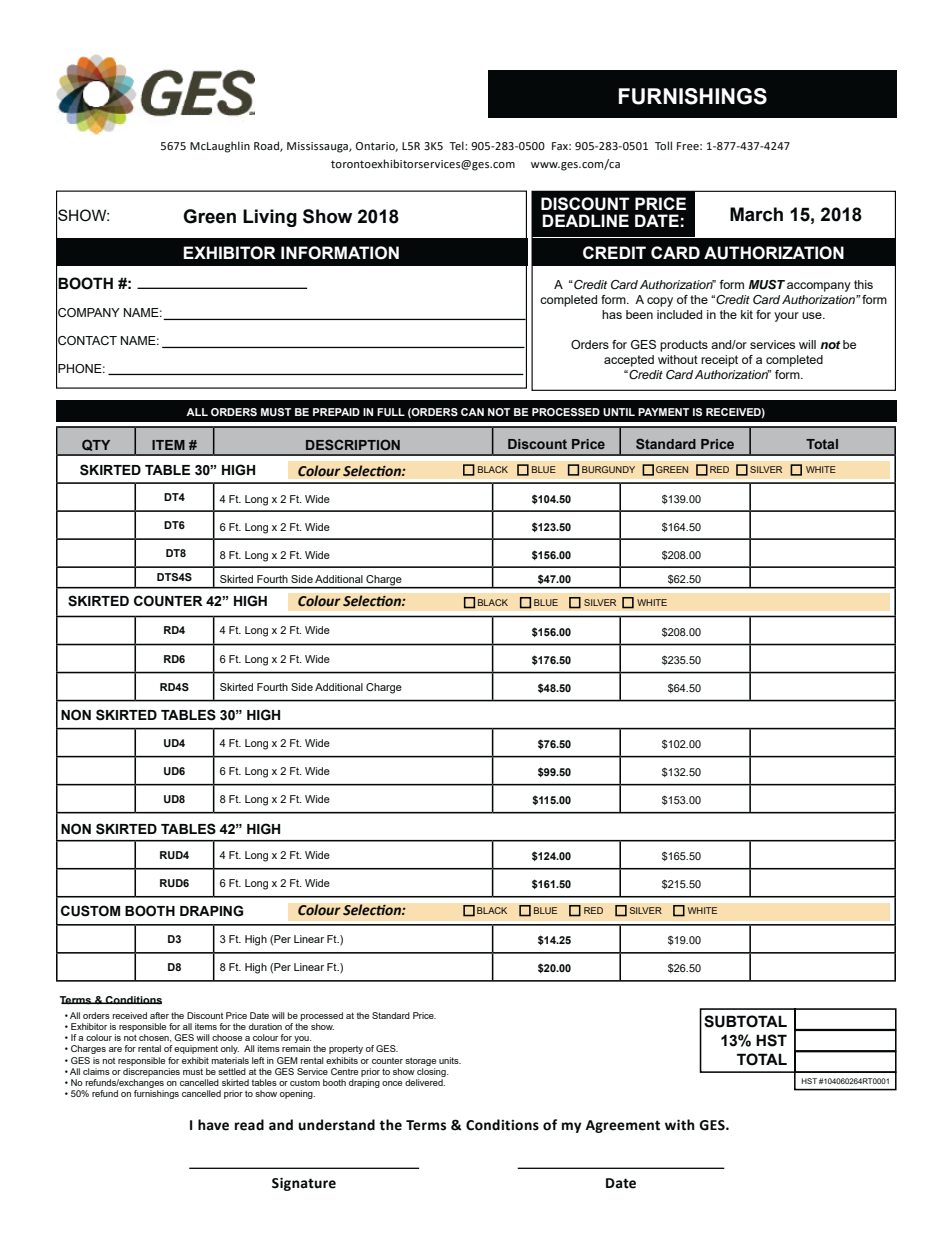  Describe the element at coordinates (450, 1060) in the screenshot. I see `units` at that location.
